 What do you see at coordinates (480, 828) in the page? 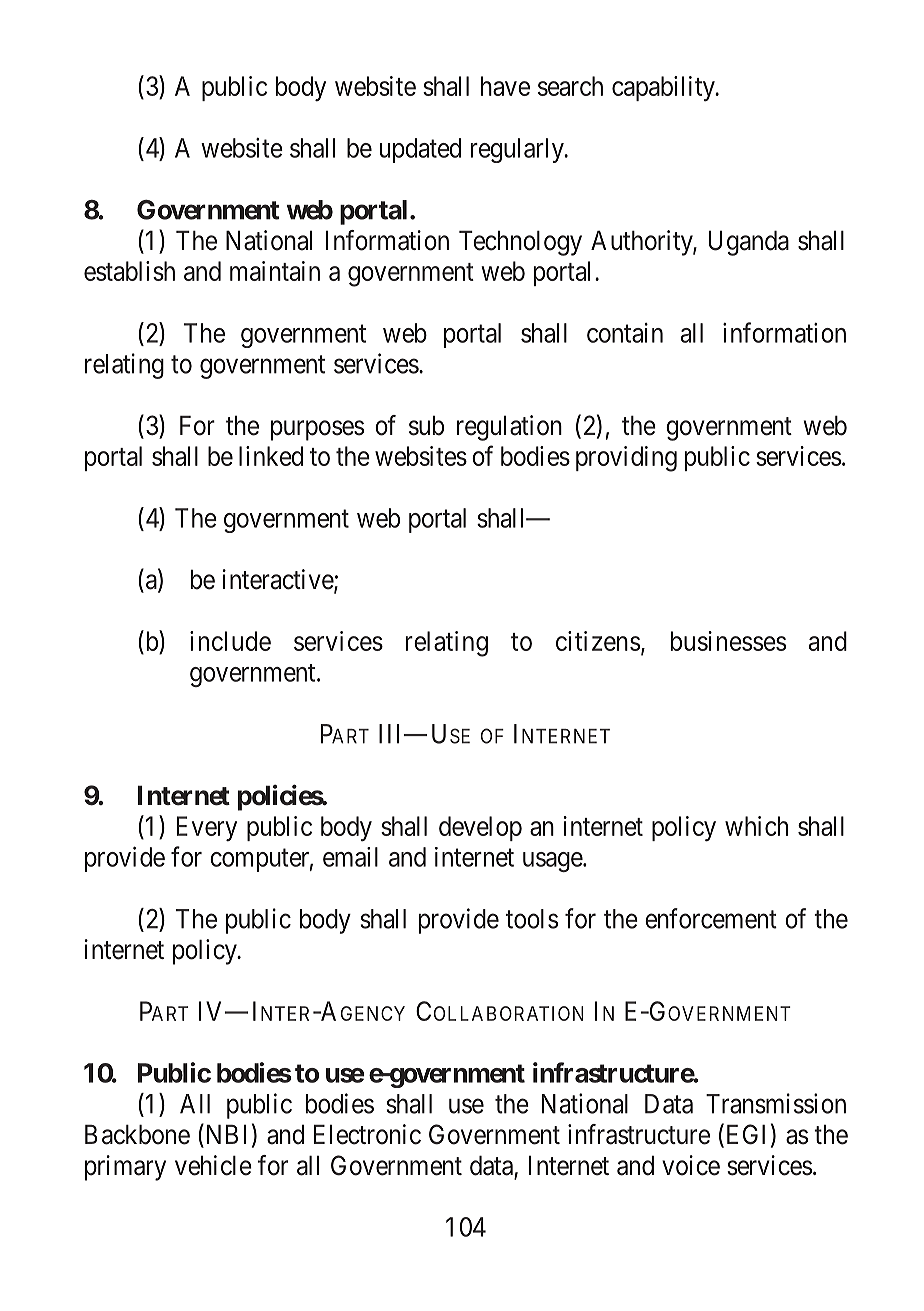
I see `develop` at bounding box center [480, 828].
